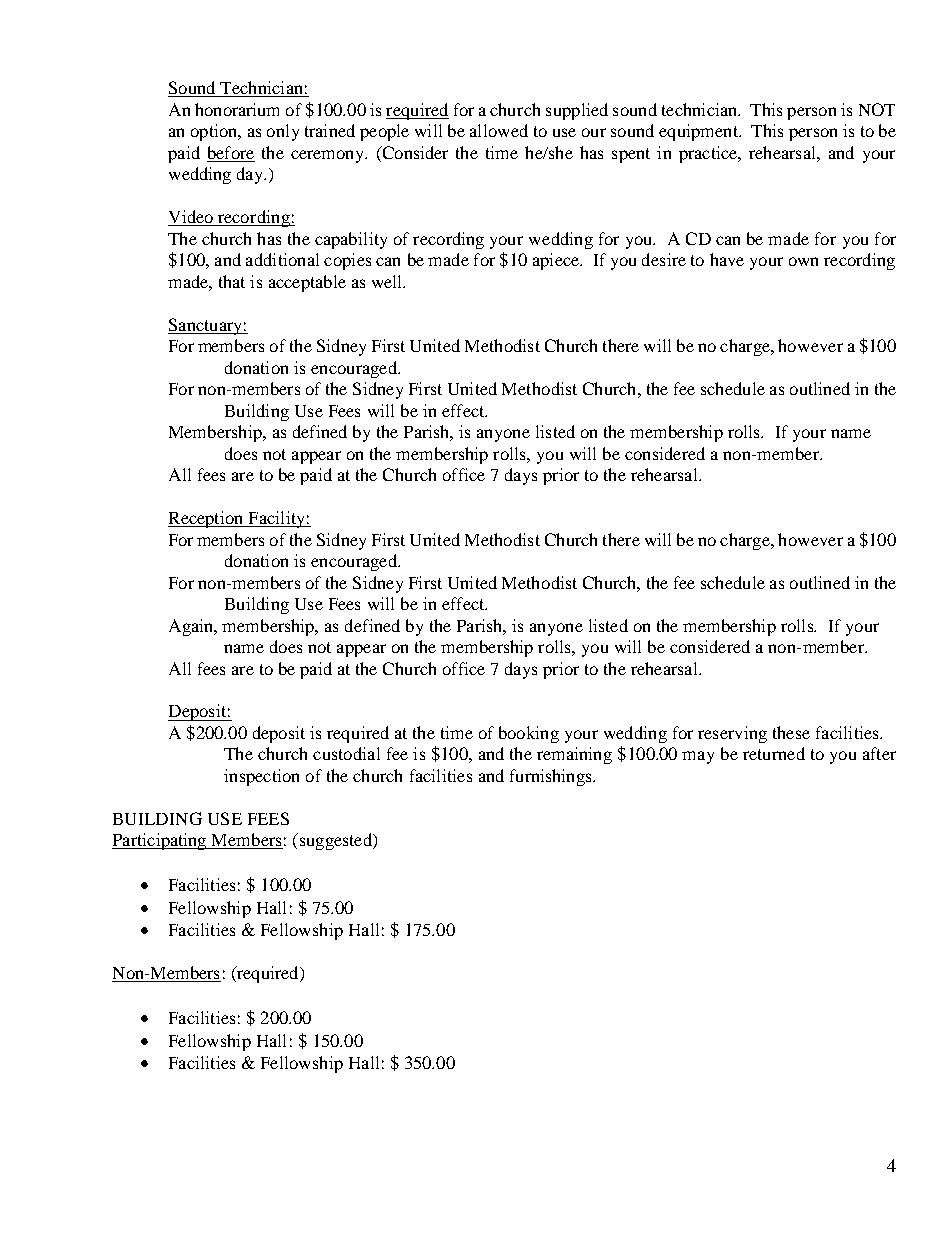 The image size is (952, 1233). I want to click on well, so click(388, 281).
